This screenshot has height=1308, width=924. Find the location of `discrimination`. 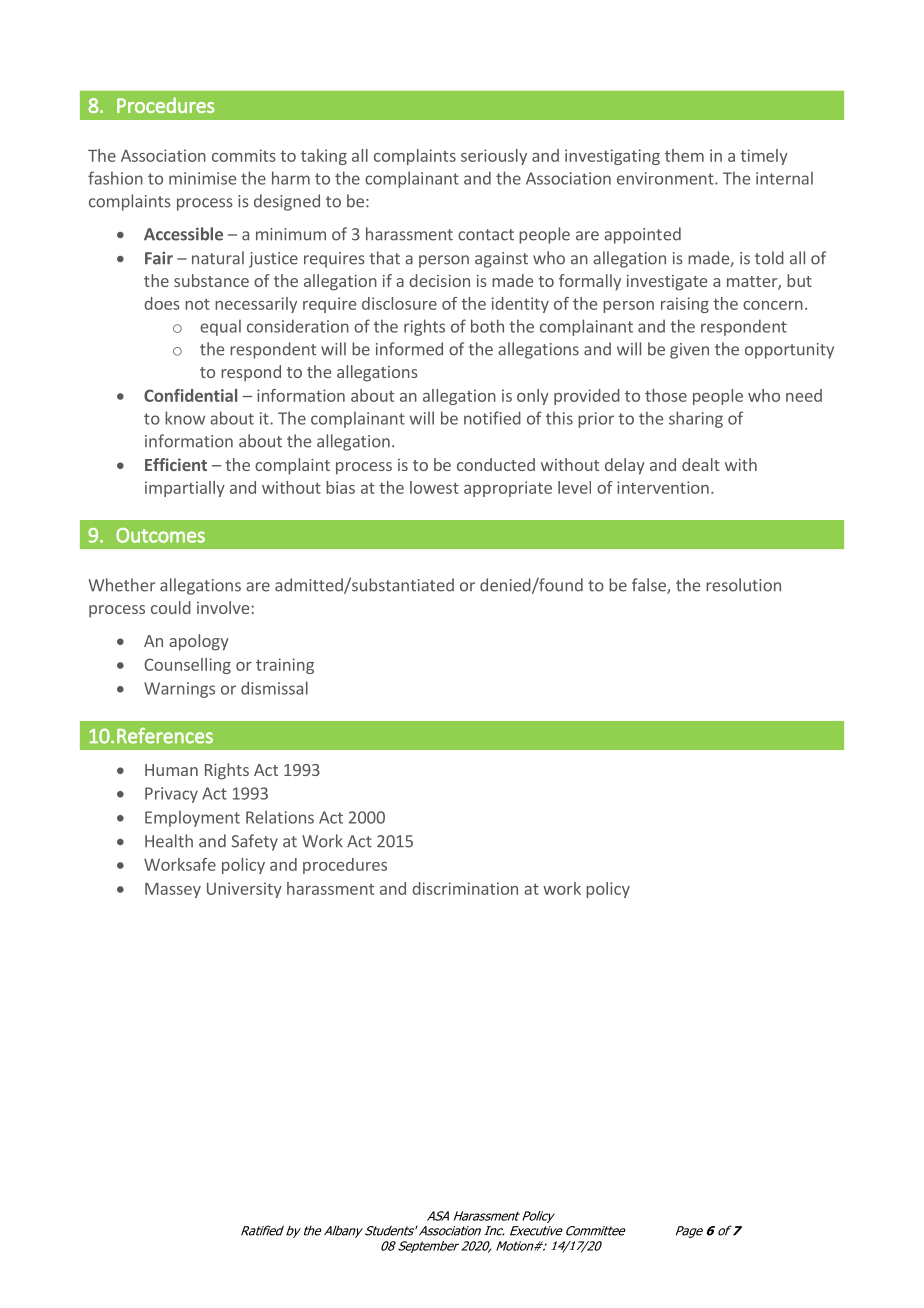

discrimination is located at coordinates (465, 888).
